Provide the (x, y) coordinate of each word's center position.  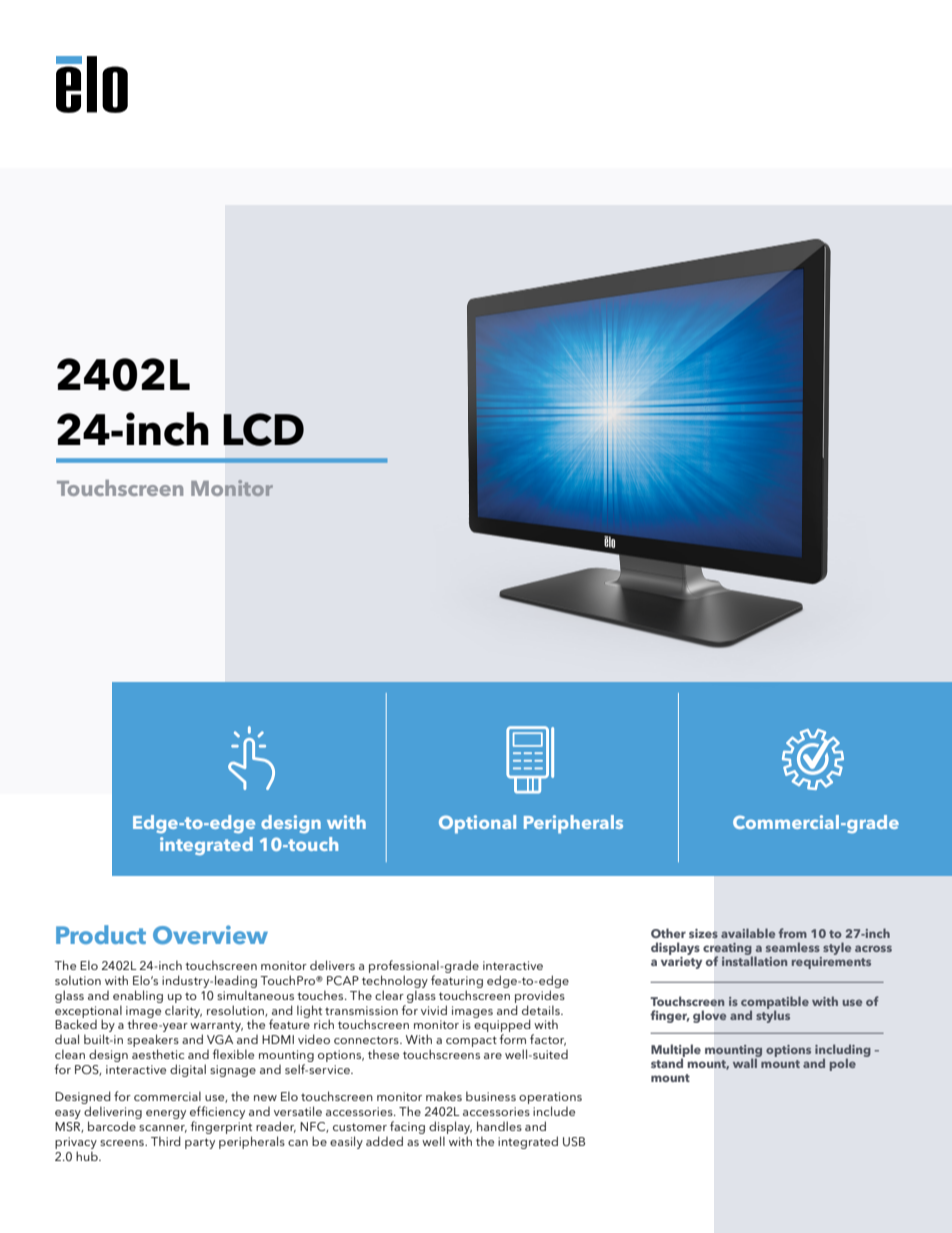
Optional (477, 824)
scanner (163, 1129)
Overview (210, 935)
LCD (264, 429)
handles (499, 1126)
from (792, 933)
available (748, 933)
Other (668, 933)
